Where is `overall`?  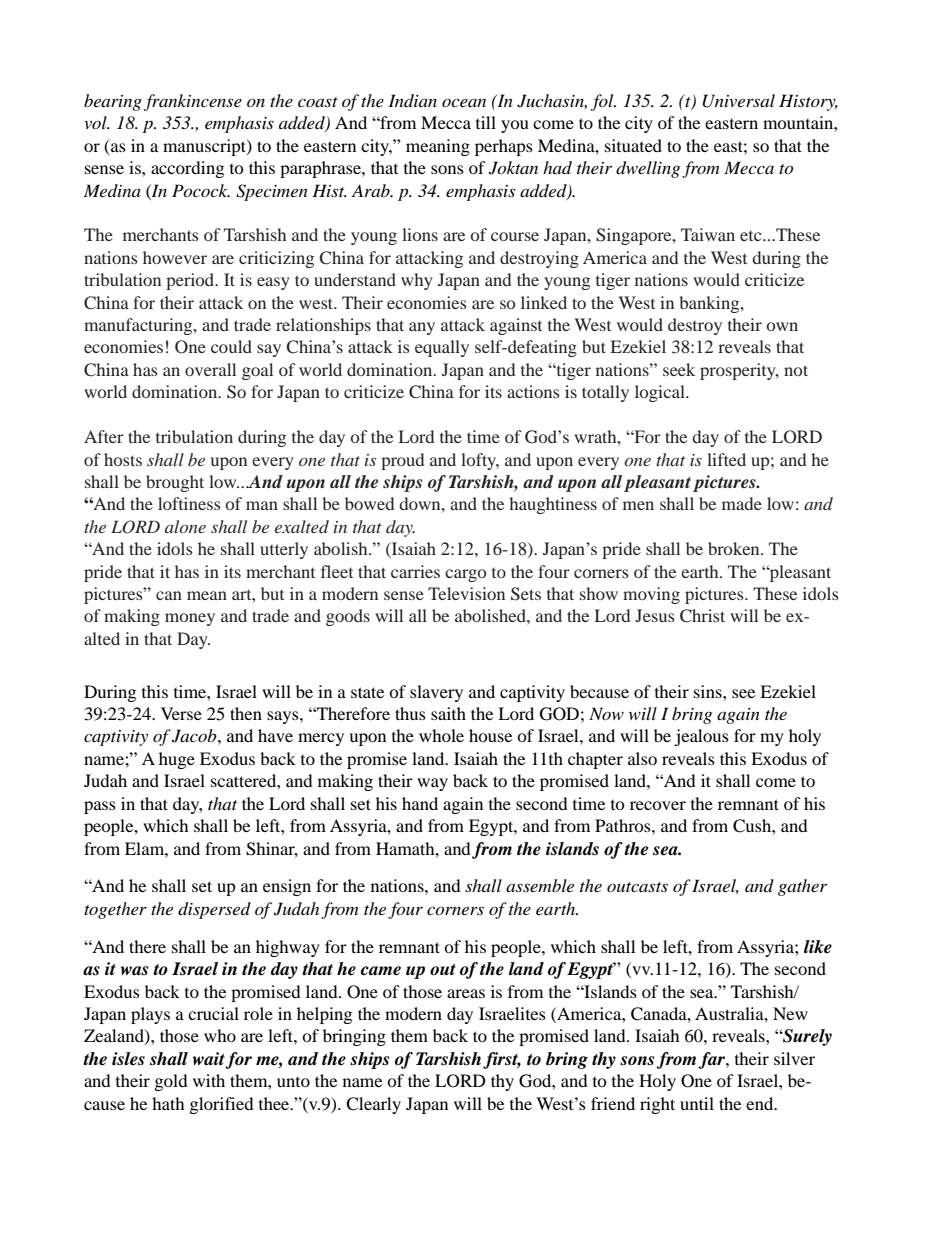
overall is located at coordinates (210, 369).
